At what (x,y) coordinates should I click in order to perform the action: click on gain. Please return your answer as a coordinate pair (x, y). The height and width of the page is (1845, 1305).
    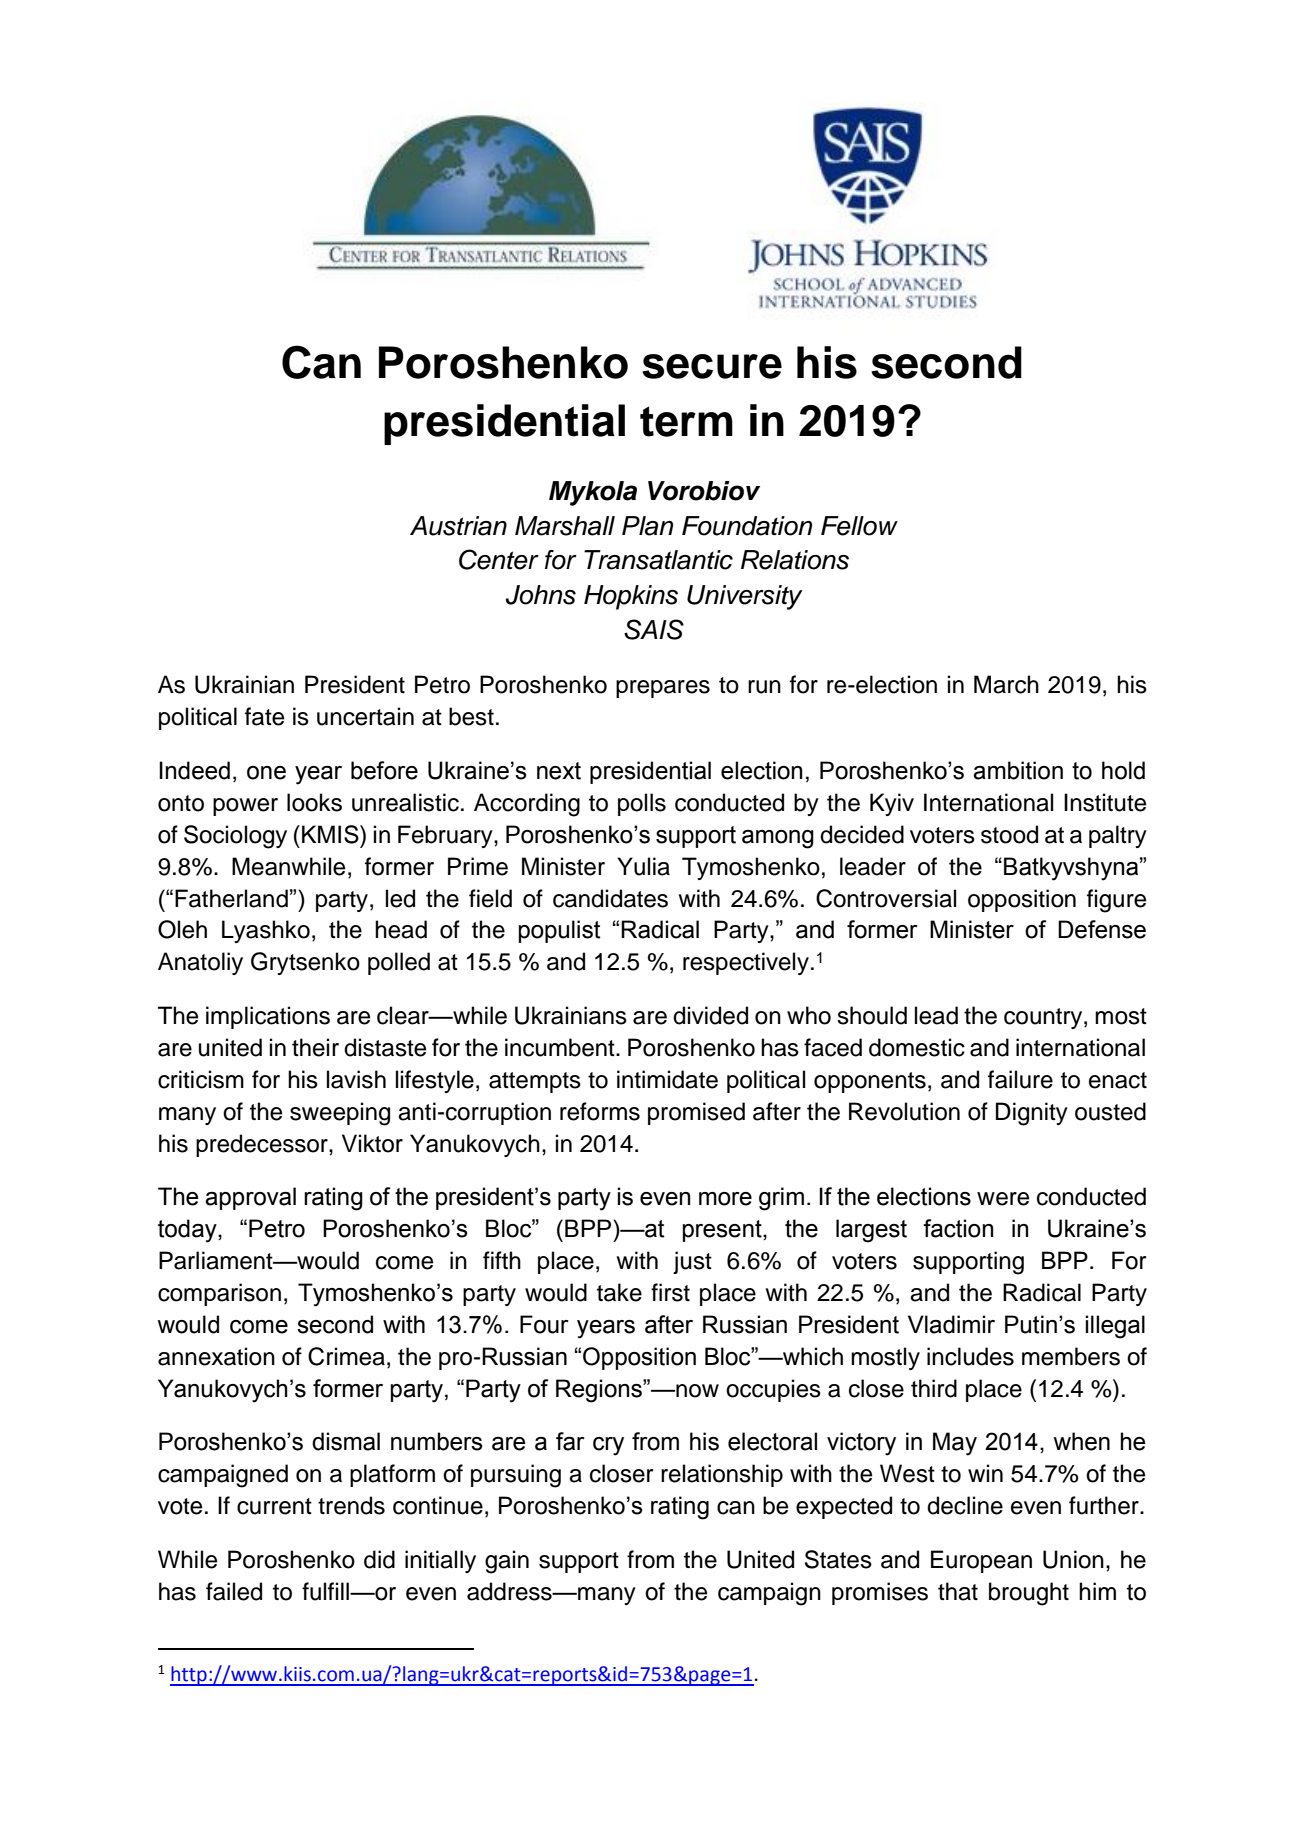
    Looking at the image, I should click on (507, 1562).
